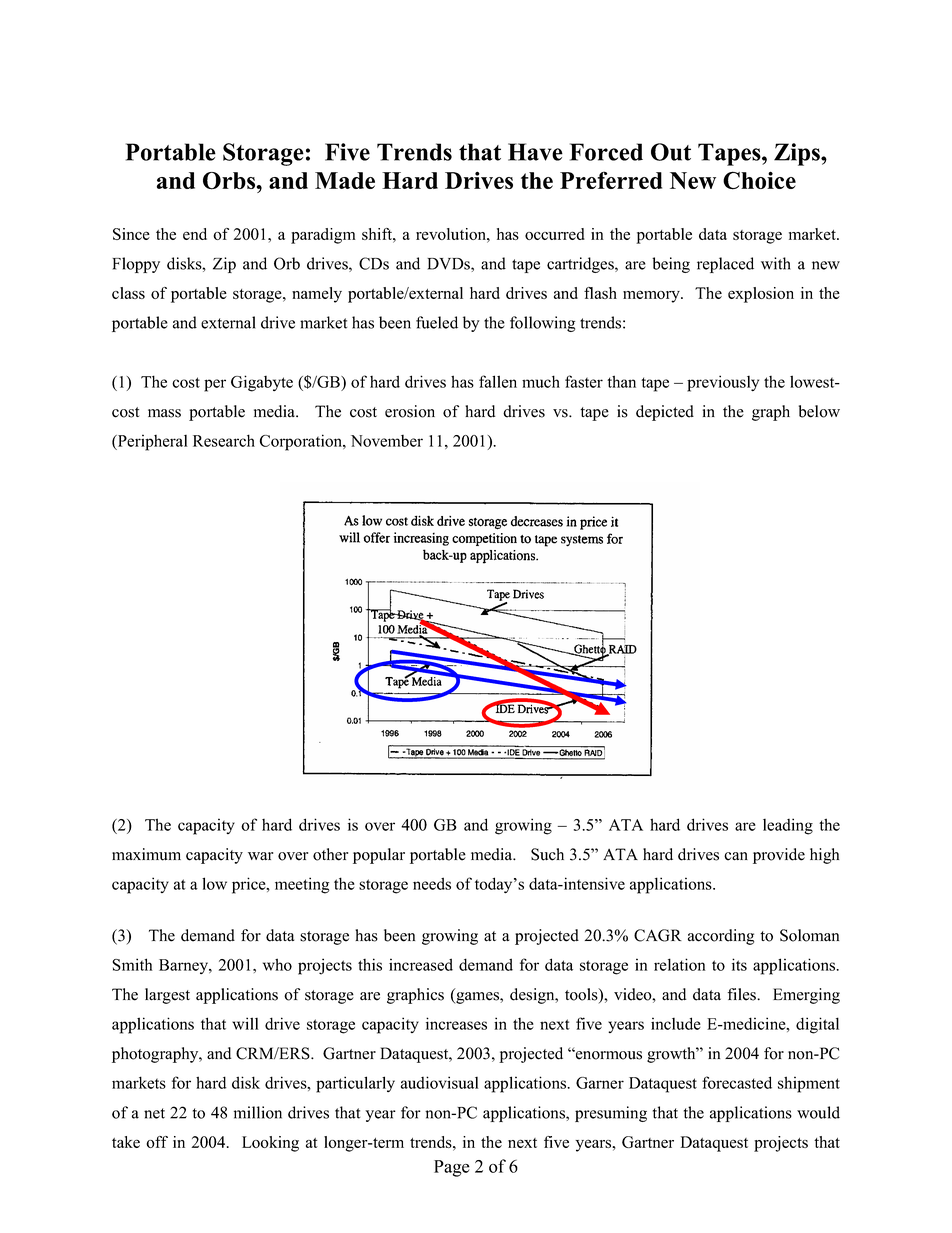 The height and width of the screenshot is (1233, 952). Describe the element at coordinates (665, 413) in the screenshot. I see `depicted` at that location.
